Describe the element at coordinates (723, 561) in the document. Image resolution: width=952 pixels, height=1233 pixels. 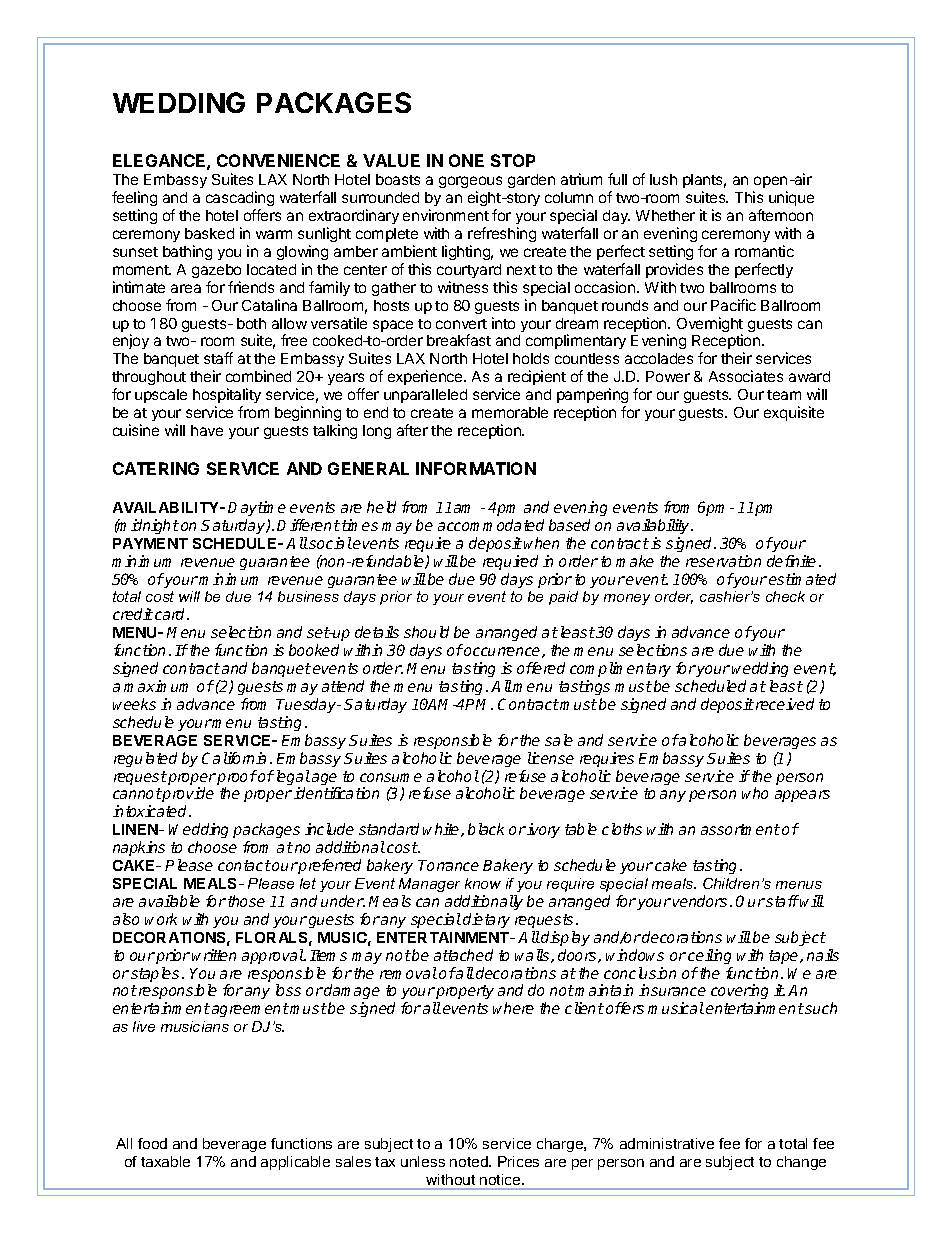
I see `reservation` at that location.
